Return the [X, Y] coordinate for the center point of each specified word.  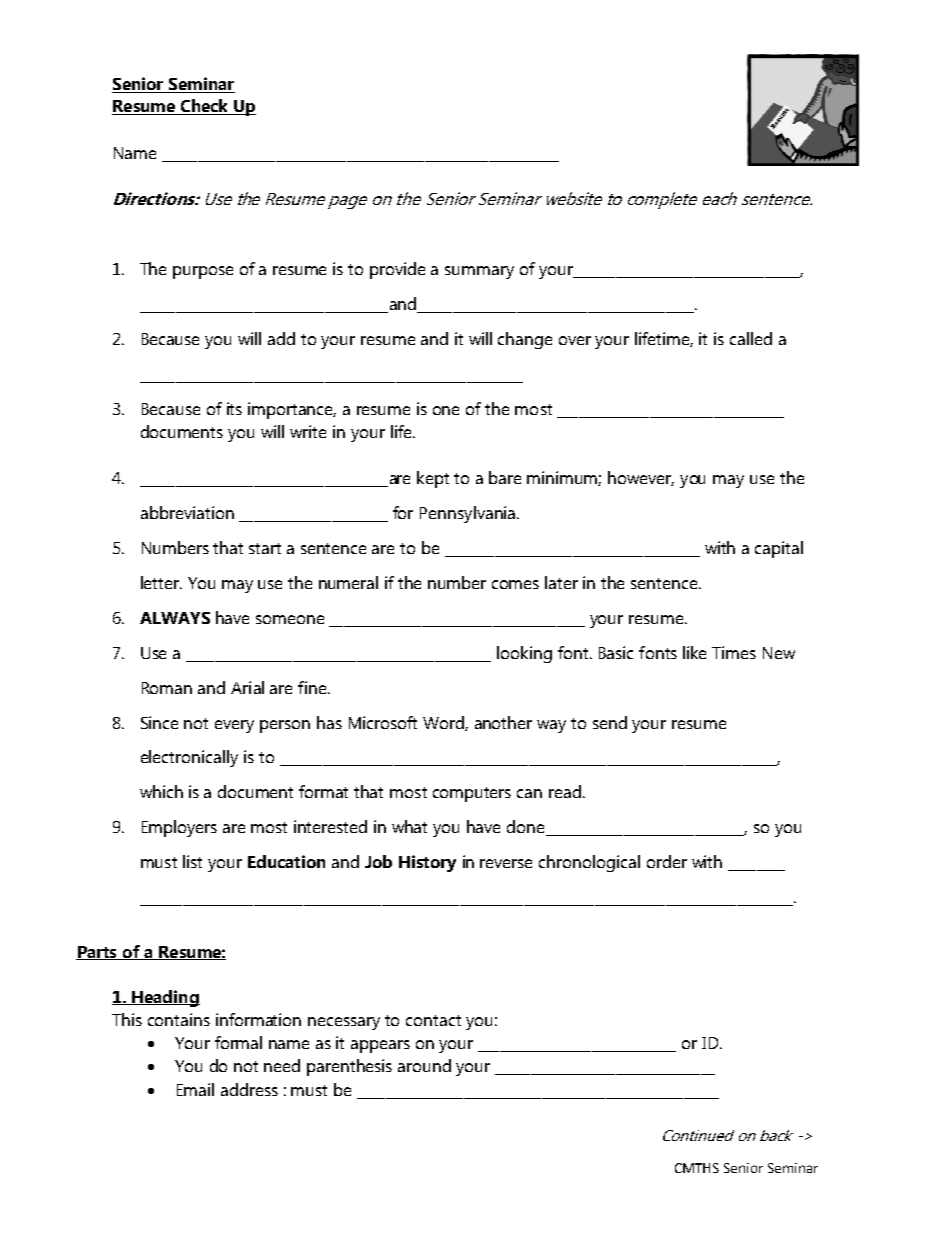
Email [195, 1089]
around [424, 1065]
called [751, 338]
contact [433, 1020]
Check [204, 107]
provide [397, 270]
